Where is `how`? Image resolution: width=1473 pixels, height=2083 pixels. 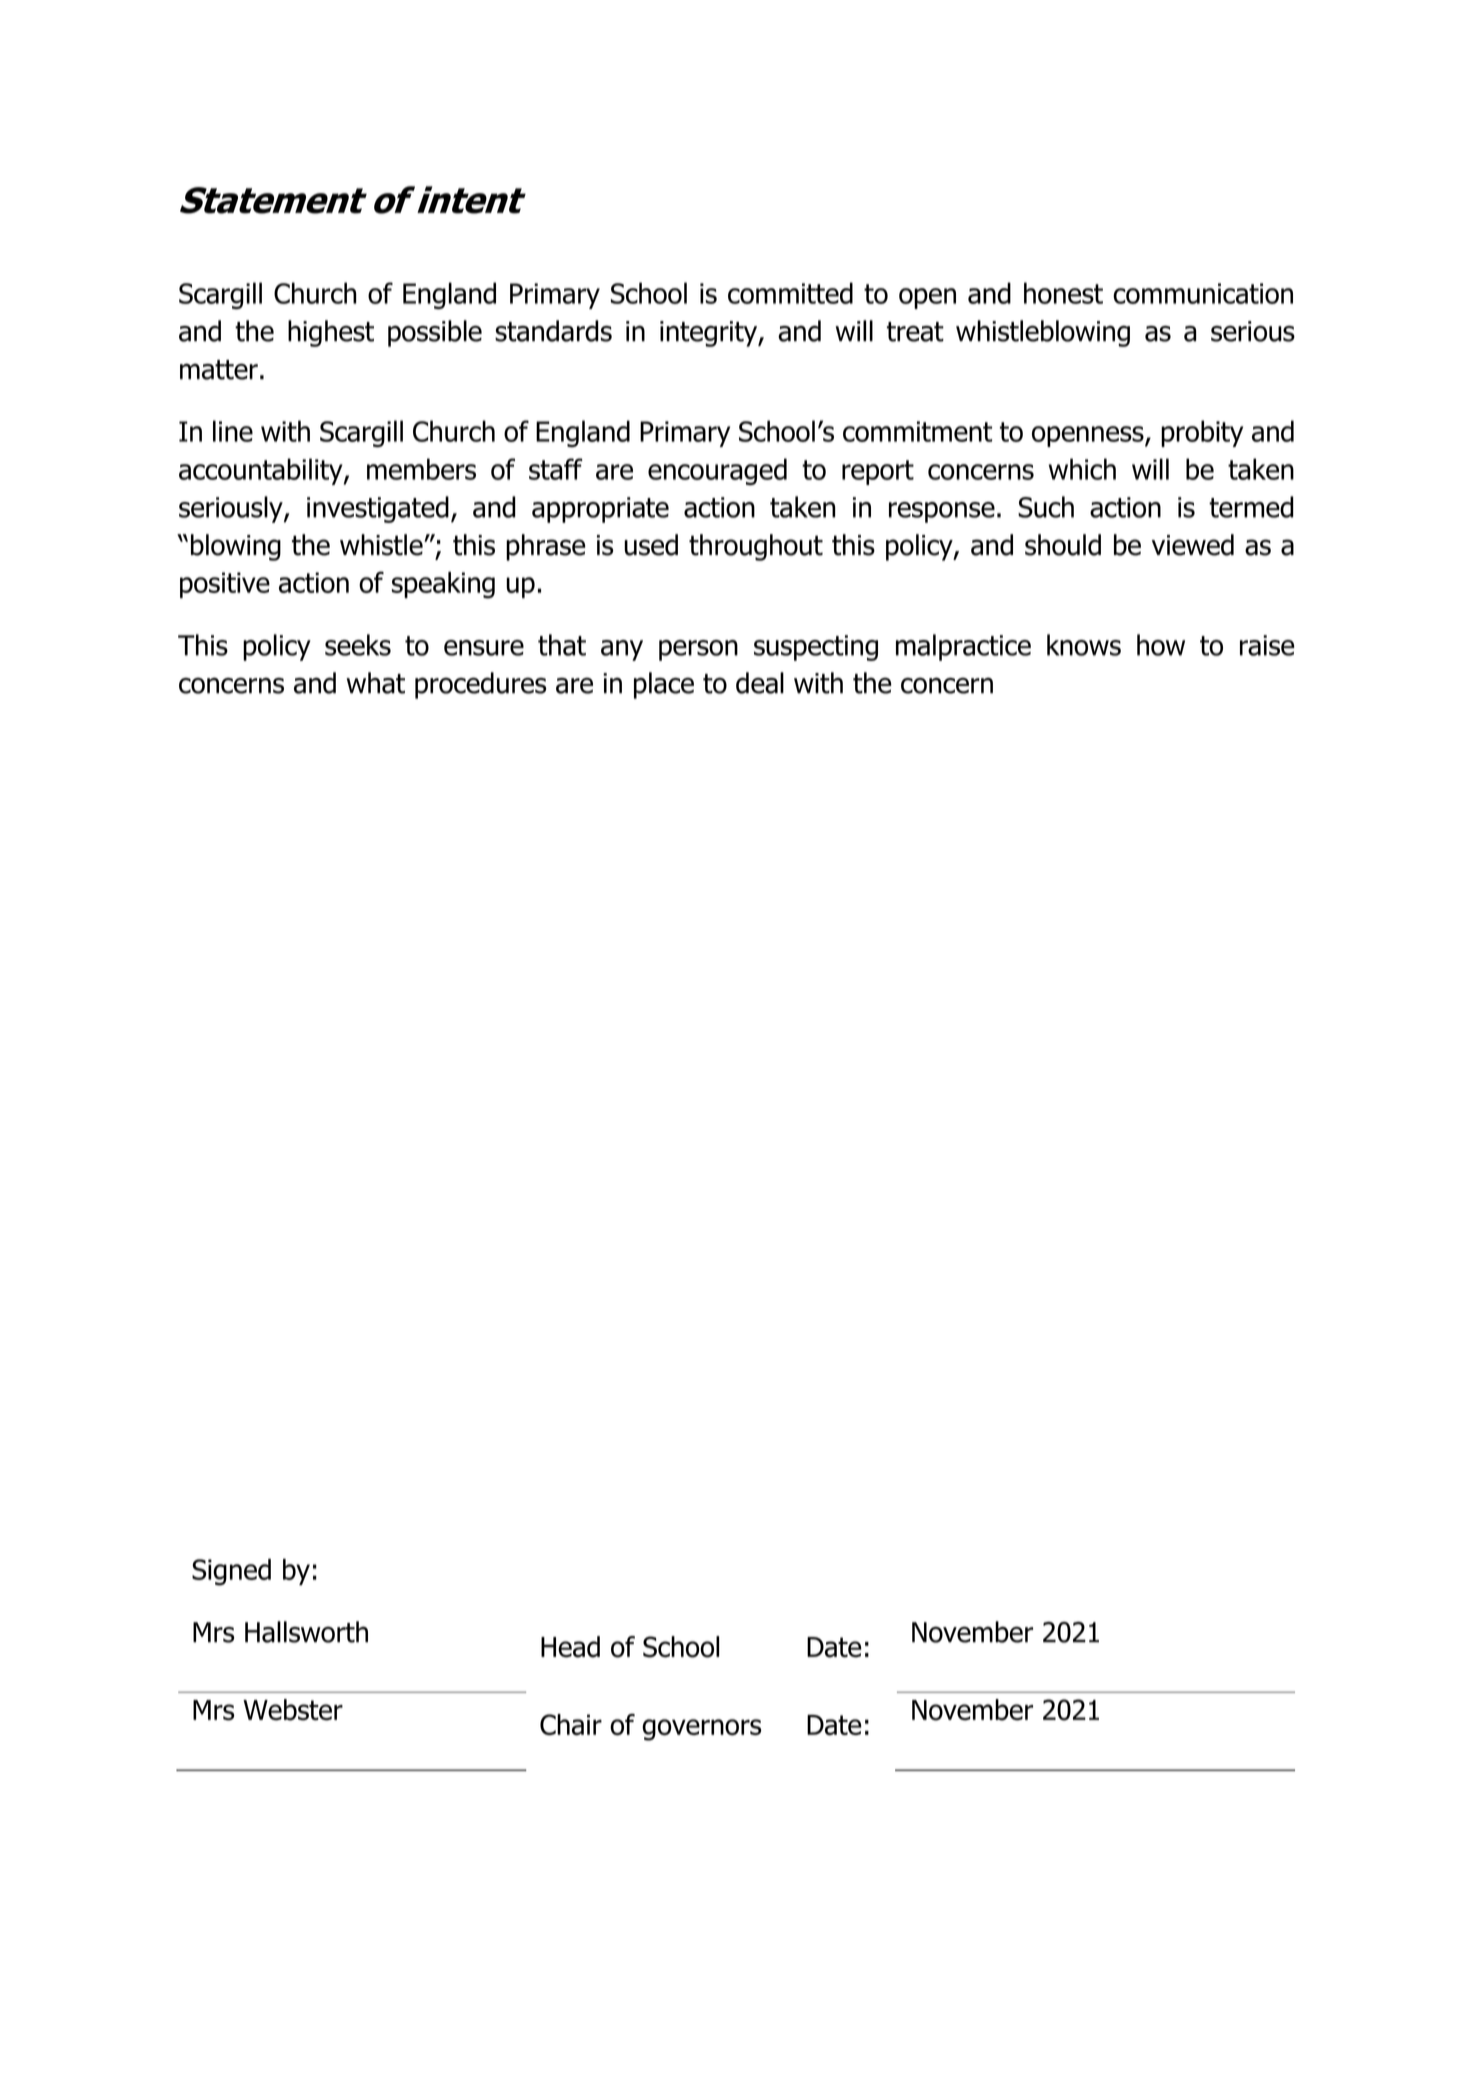 how is located at coordinates (1161, 645).
